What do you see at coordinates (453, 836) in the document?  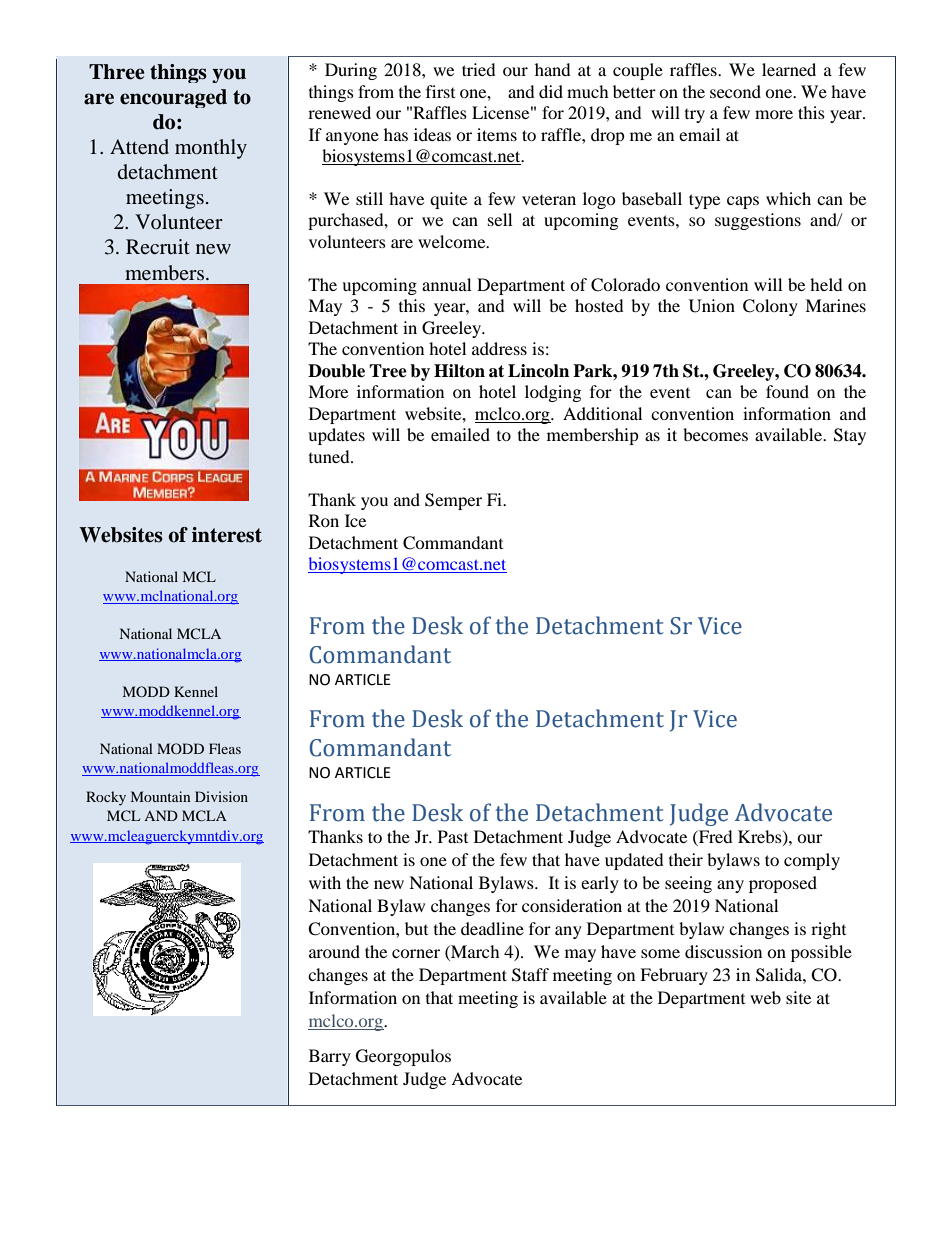 I see `Past` at bounding box center [453, 836].
